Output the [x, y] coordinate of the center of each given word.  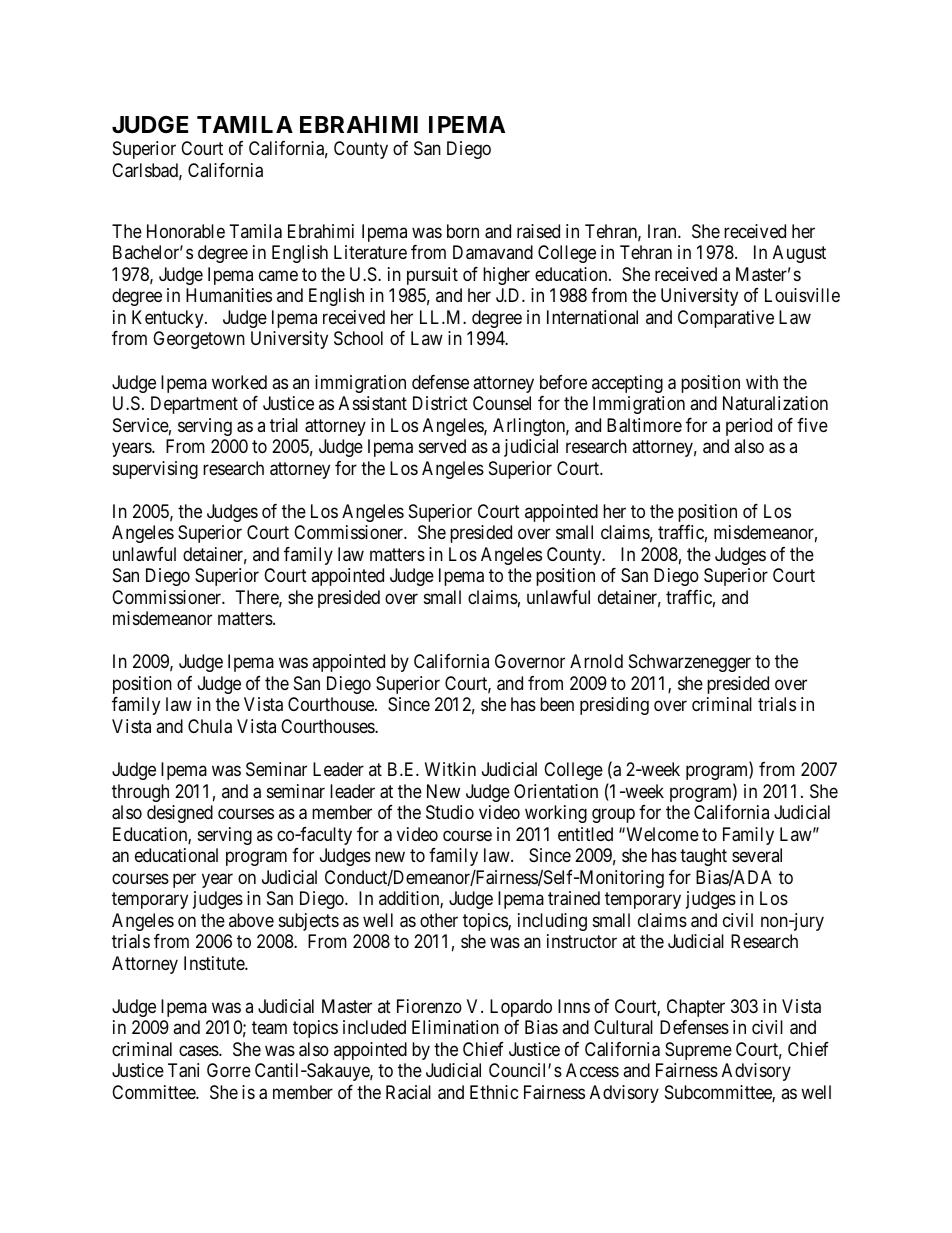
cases [199, 1050]
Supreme [698, 1051]
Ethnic [494, 1092]
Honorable [186, 231]
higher [506, 276]
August [799, 254]
